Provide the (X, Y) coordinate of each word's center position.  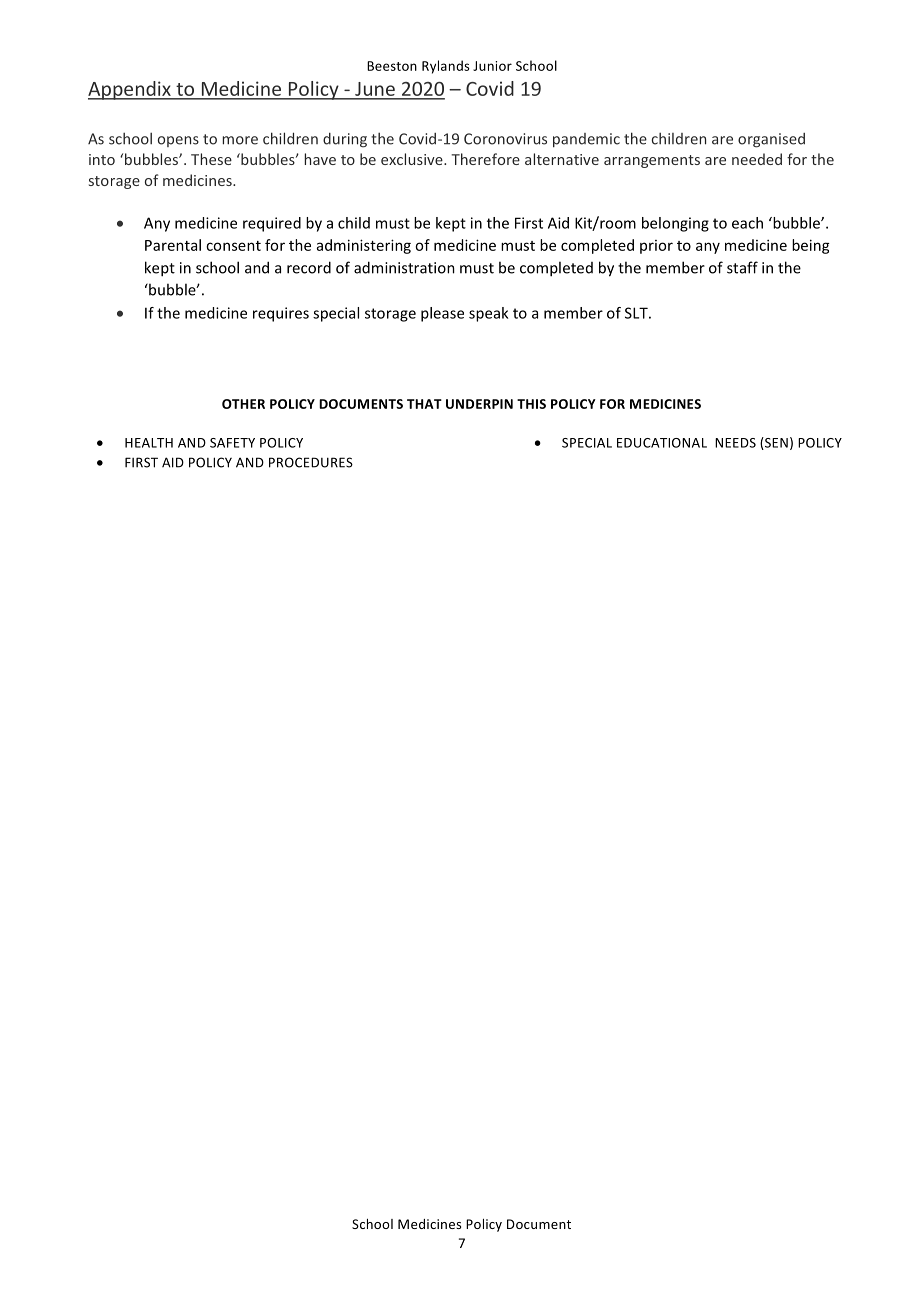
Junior (492, 66)
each (747, 223)
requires (281, 314)
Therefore (485, 159)
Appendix (130, 90)
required (272, 224)
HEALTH (149, 443)
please (442, 314)
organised (771, 140)
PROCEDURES (311, 462)
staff (742, 267)
